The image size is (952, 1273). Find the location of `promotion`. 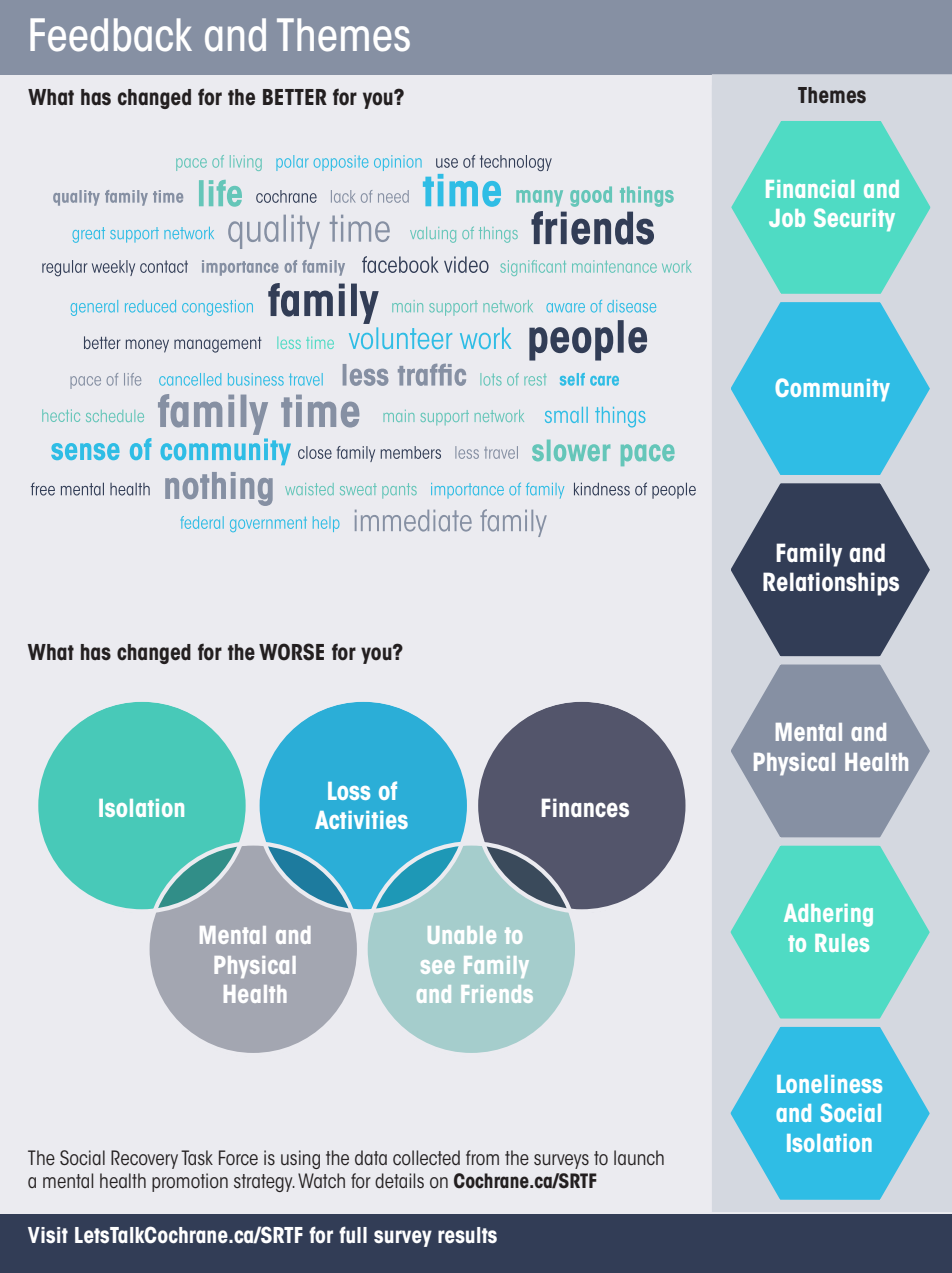

promotion is located at coordinates (190, 1182).
